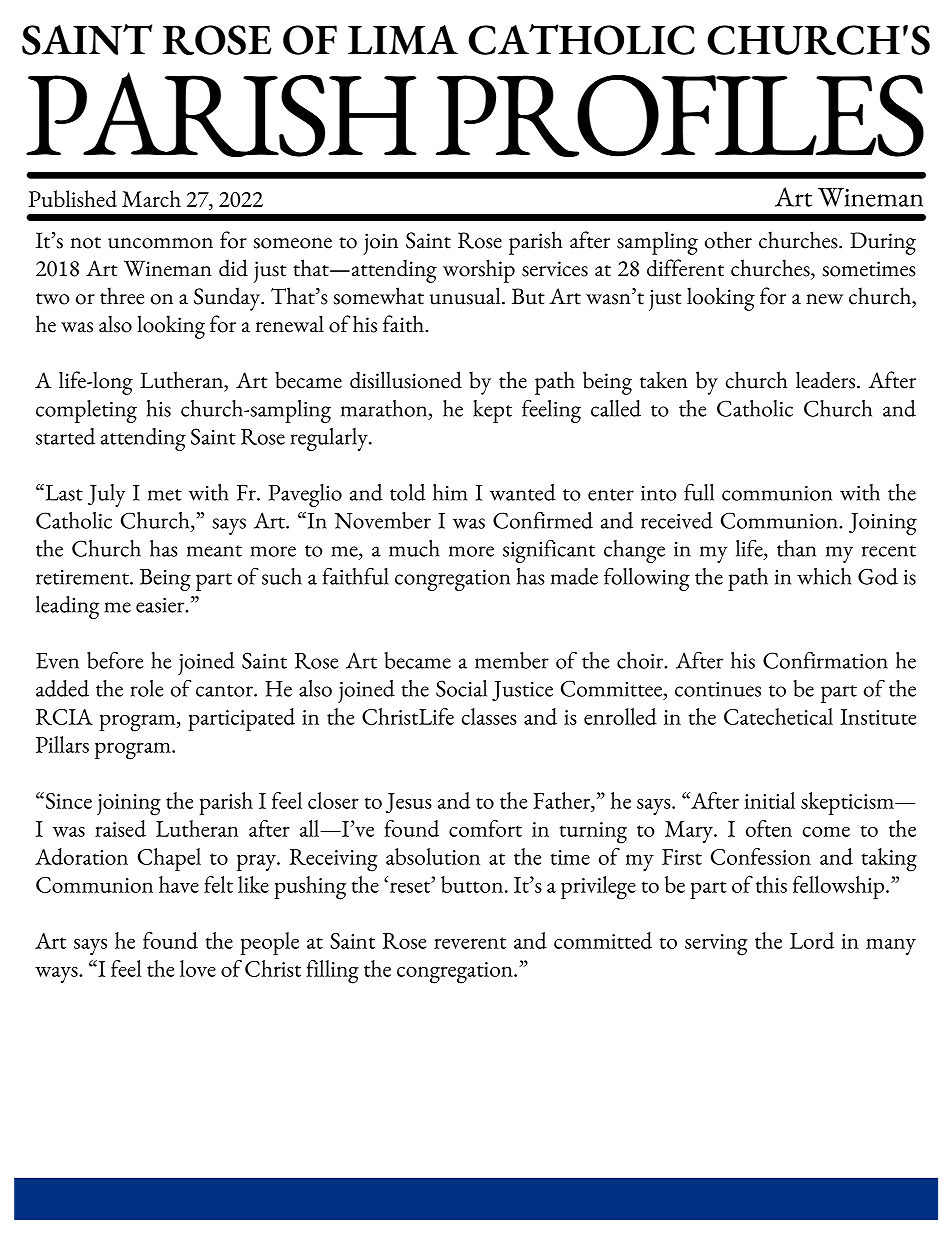 This page has width=952, height=1233. What do you see at coordinates (479, 271) in the page?
I see `worship` at bounding box center [479, 271].
